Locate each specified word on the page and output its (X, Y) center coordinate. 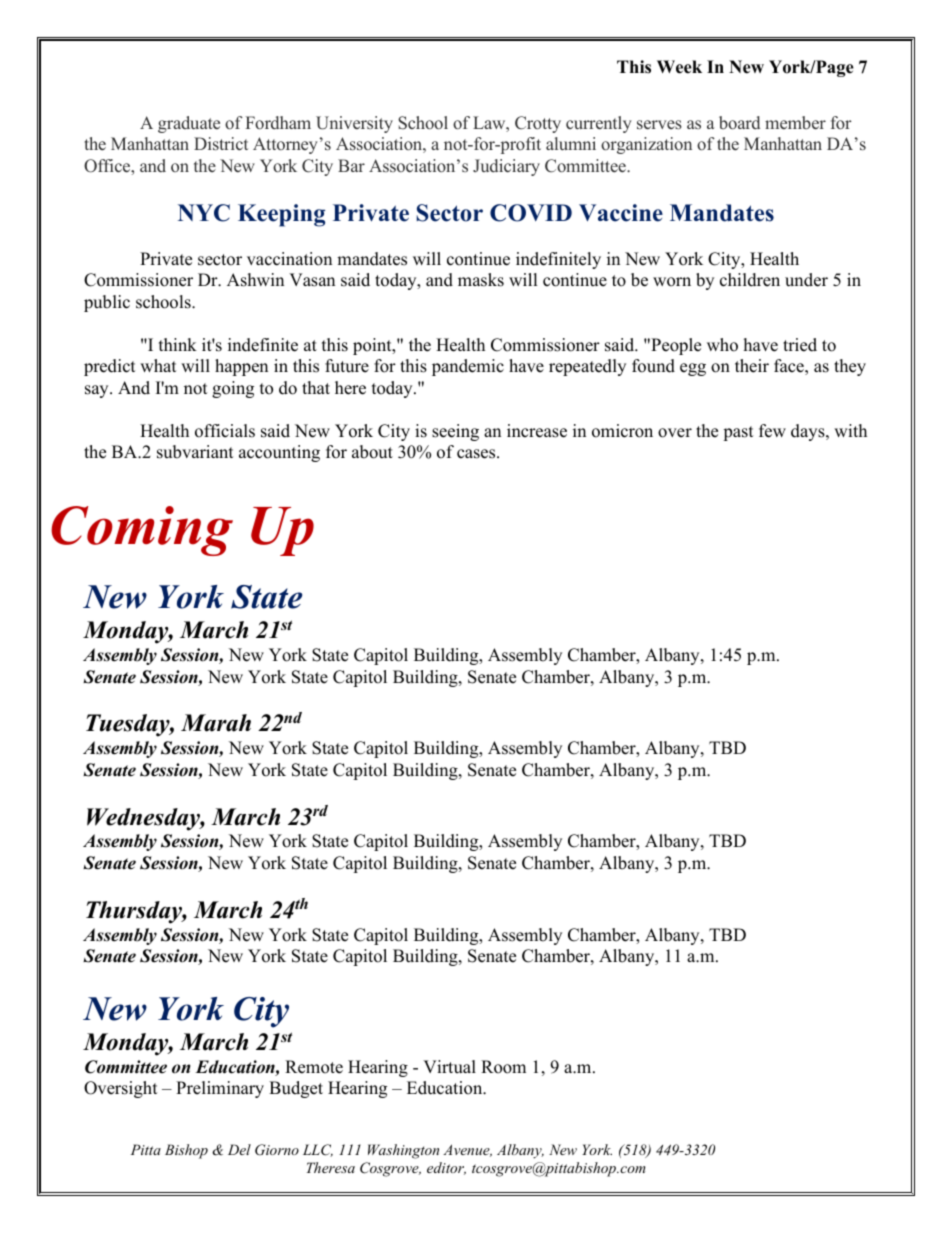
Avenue (467, 1150)
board (739, 123)
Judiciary (506, 167)
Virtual (449, 1067)
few (772, 431)
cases (477, 454)
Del (239, 1149)
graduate (189, 124)
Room (503, 1067)
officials (225, 431)
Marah (216, 723)
